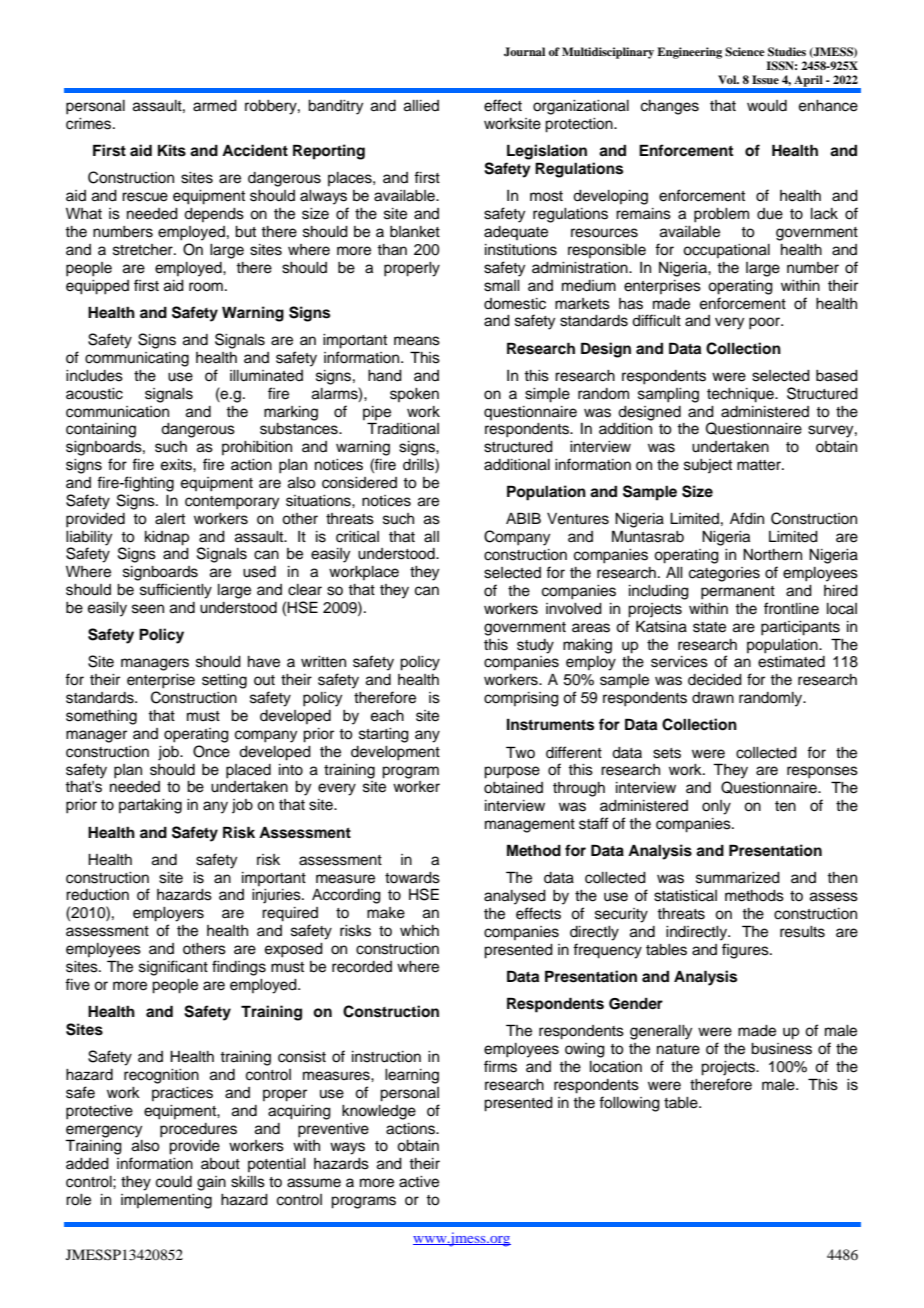  What do you see at coordinates (215, 106) in the document?
I see `armed` at bounding box center [215, 106].
